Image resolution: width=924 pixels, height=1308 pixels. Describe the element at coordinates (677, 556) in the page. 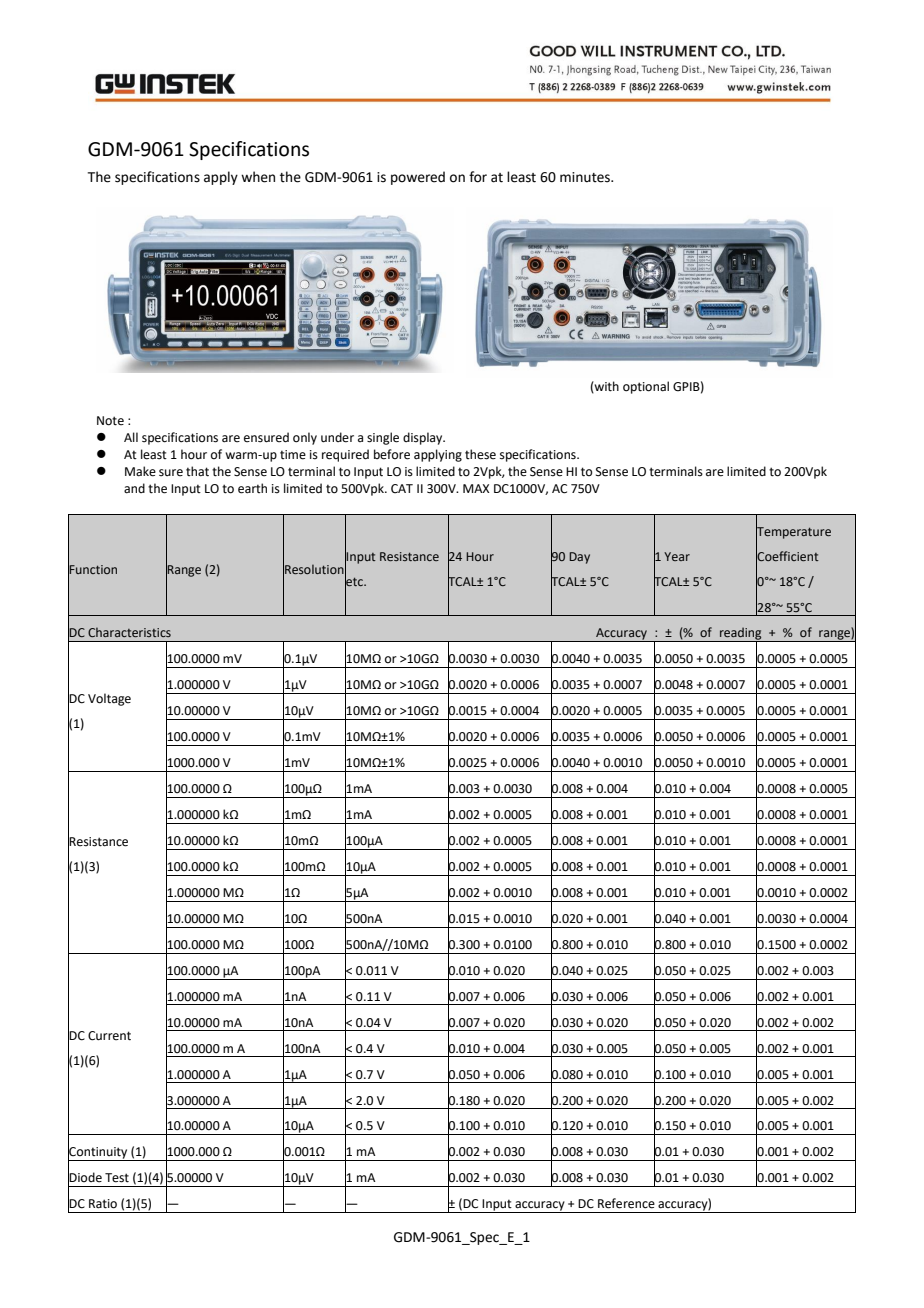

I see `Year` at that location.
